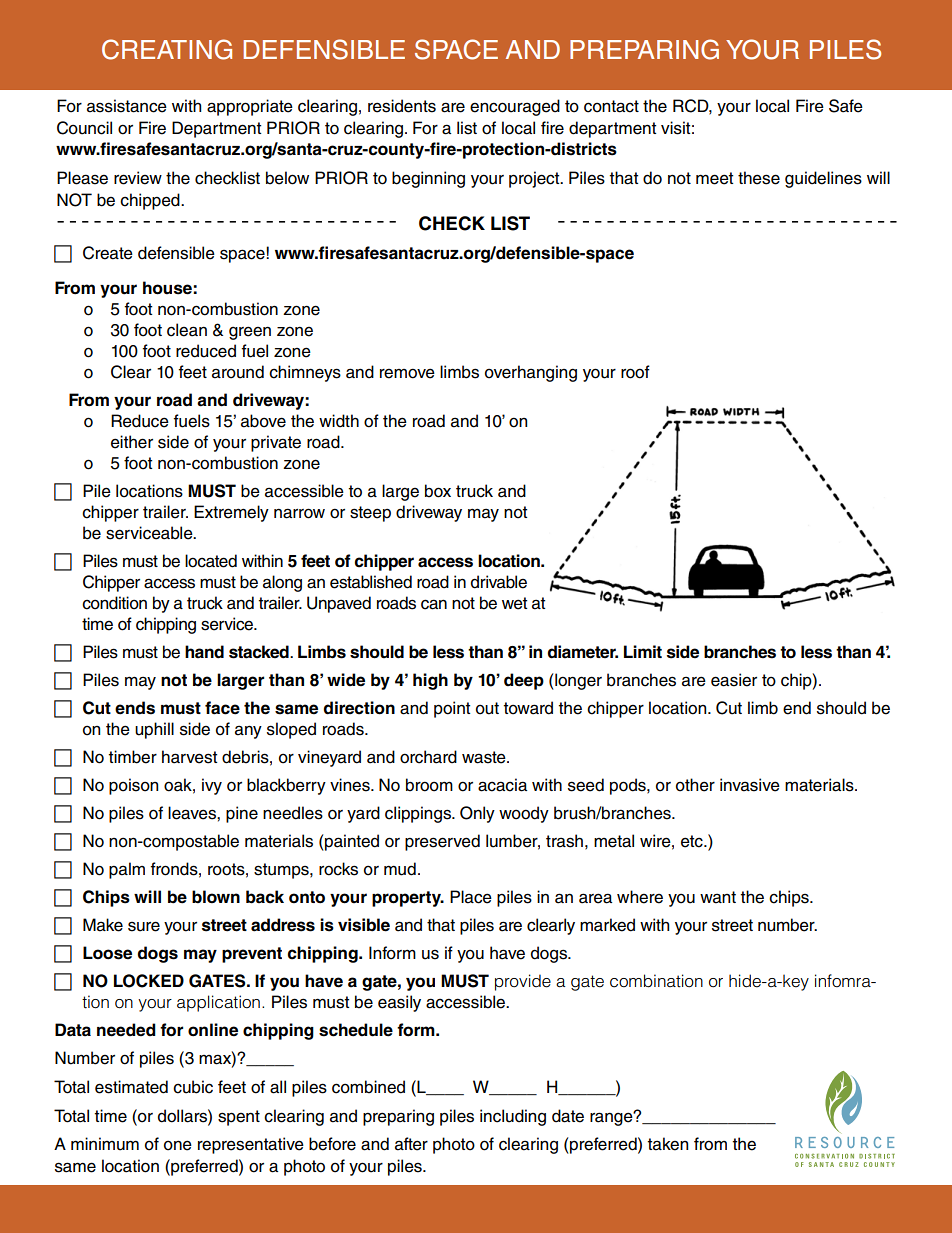  Describe the element at coordinates (193, 1087) in the image. I see `cubic` at that location.
